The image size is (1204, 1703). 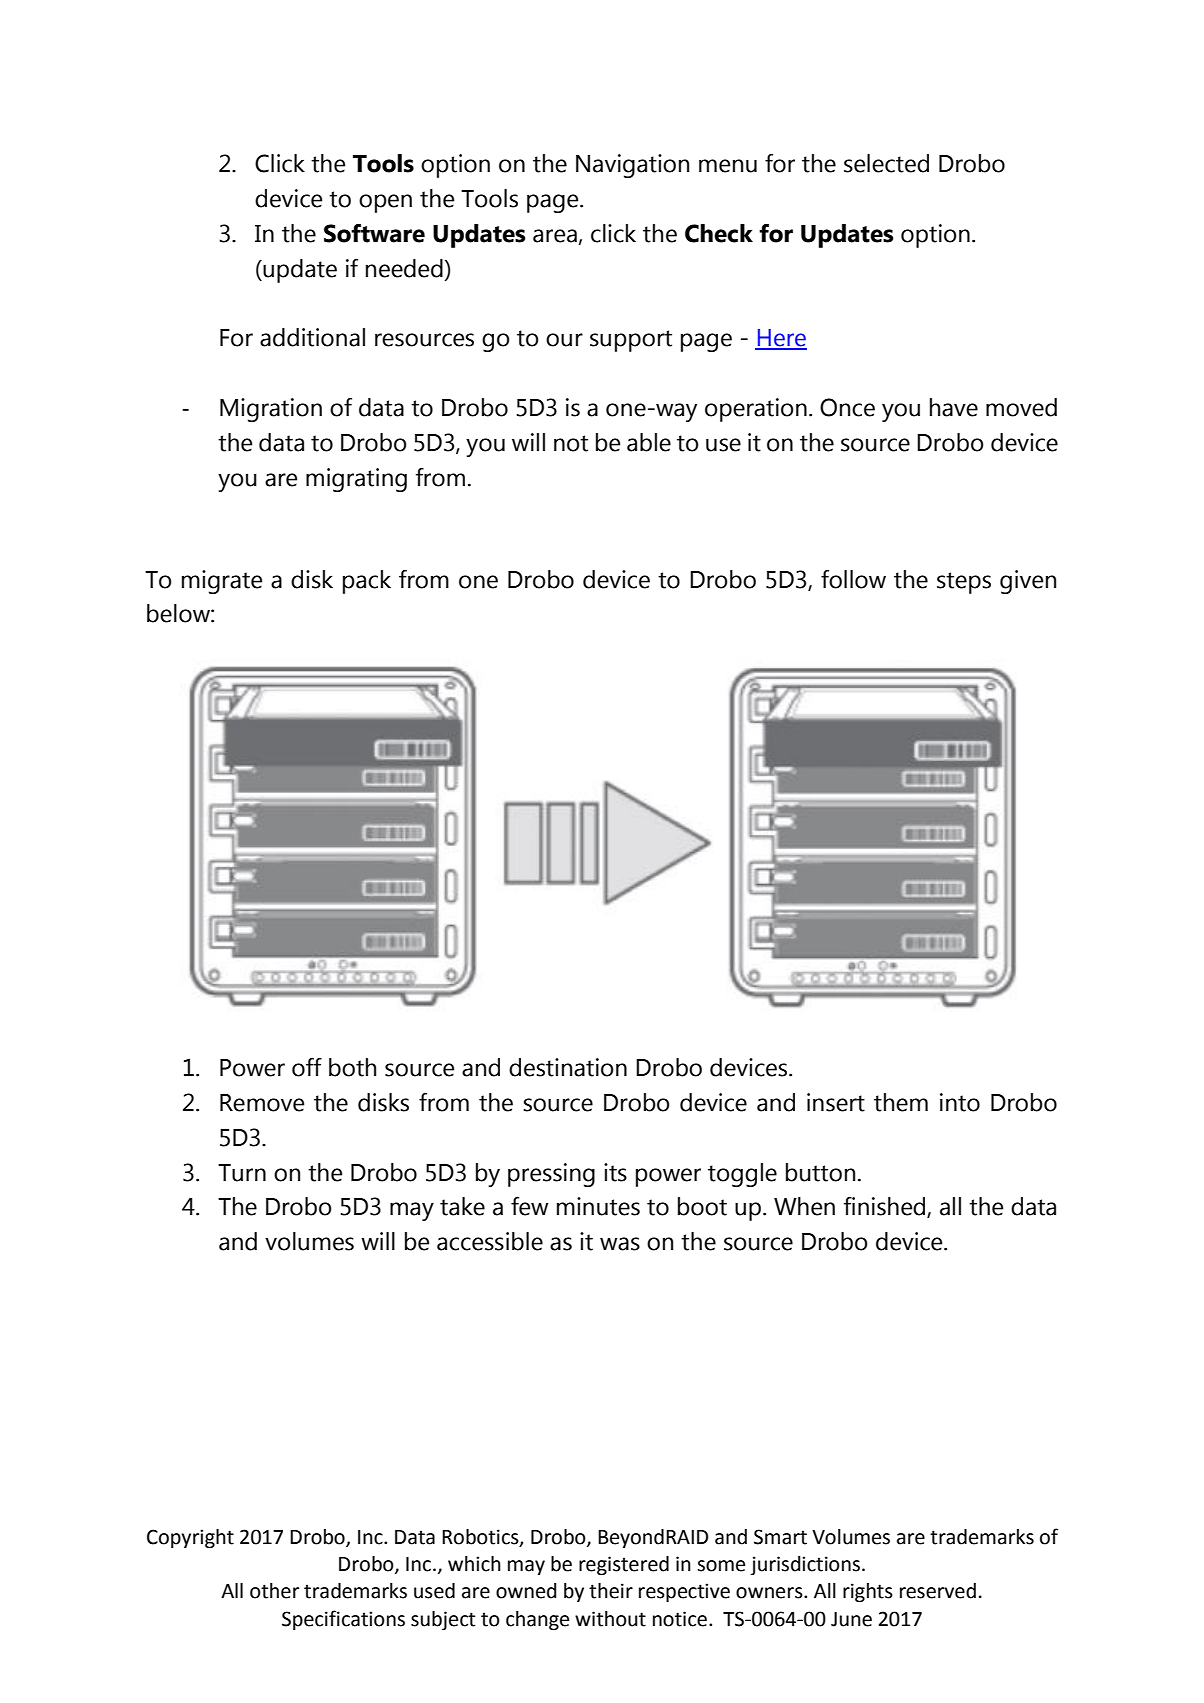 I want to click on destination, so click(x=568, y=1067).
